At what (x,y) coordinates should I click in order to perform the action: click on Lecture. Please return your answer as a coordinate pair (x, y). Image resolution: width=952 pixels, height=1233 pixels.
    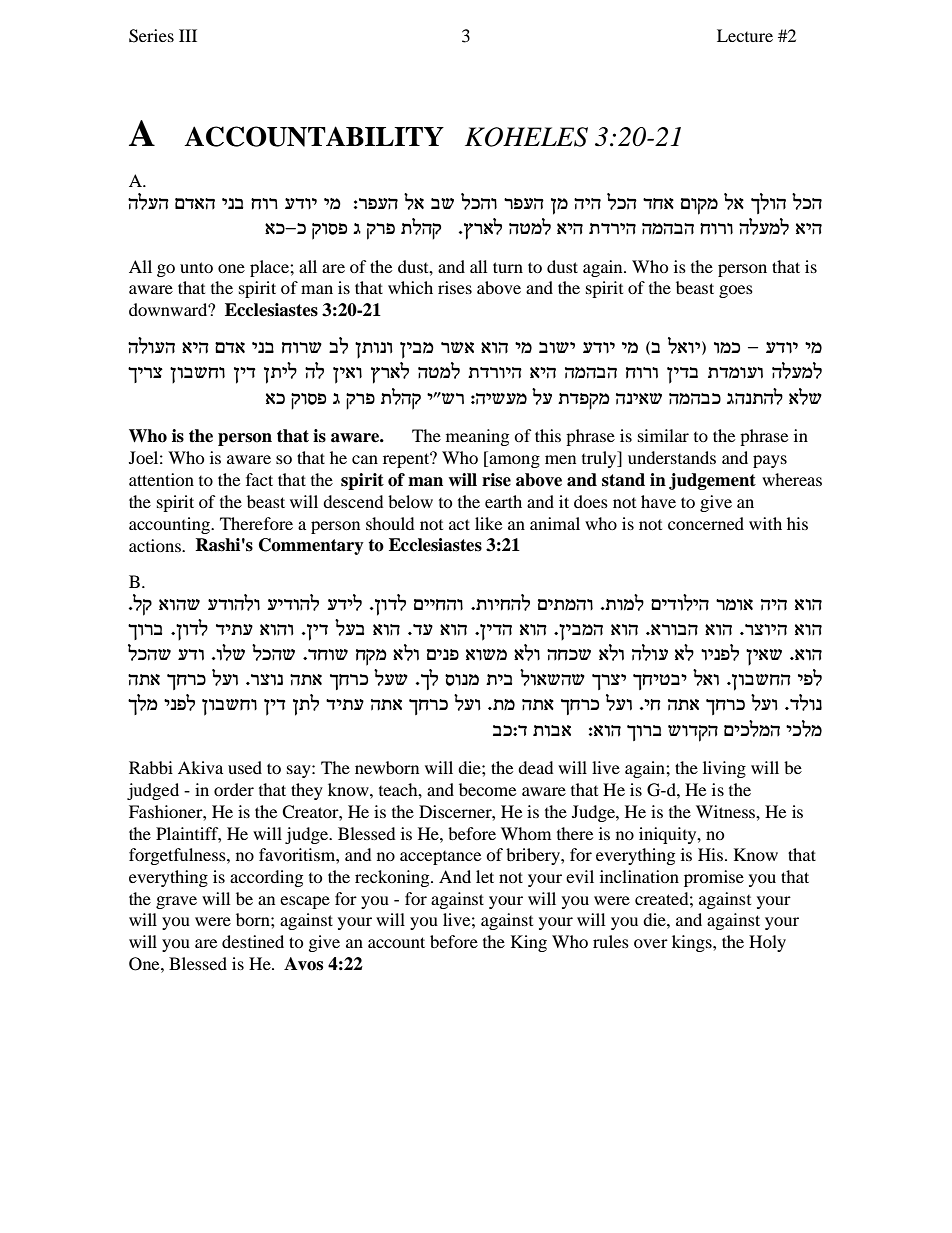
    Looking at the image, I should click on (745, 35).
